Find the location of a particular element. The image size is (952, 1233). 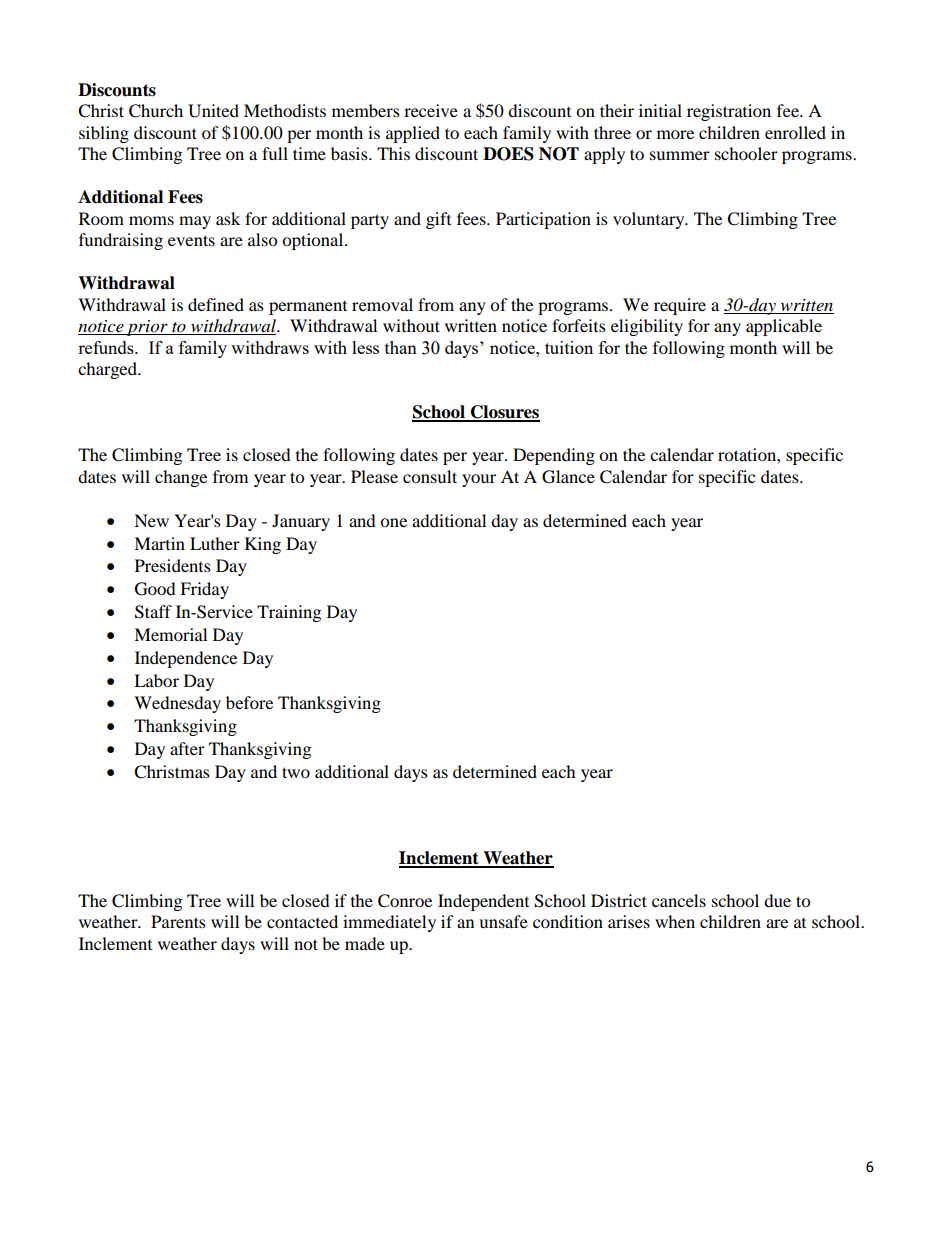

require is located at coordinates (680, 306).
